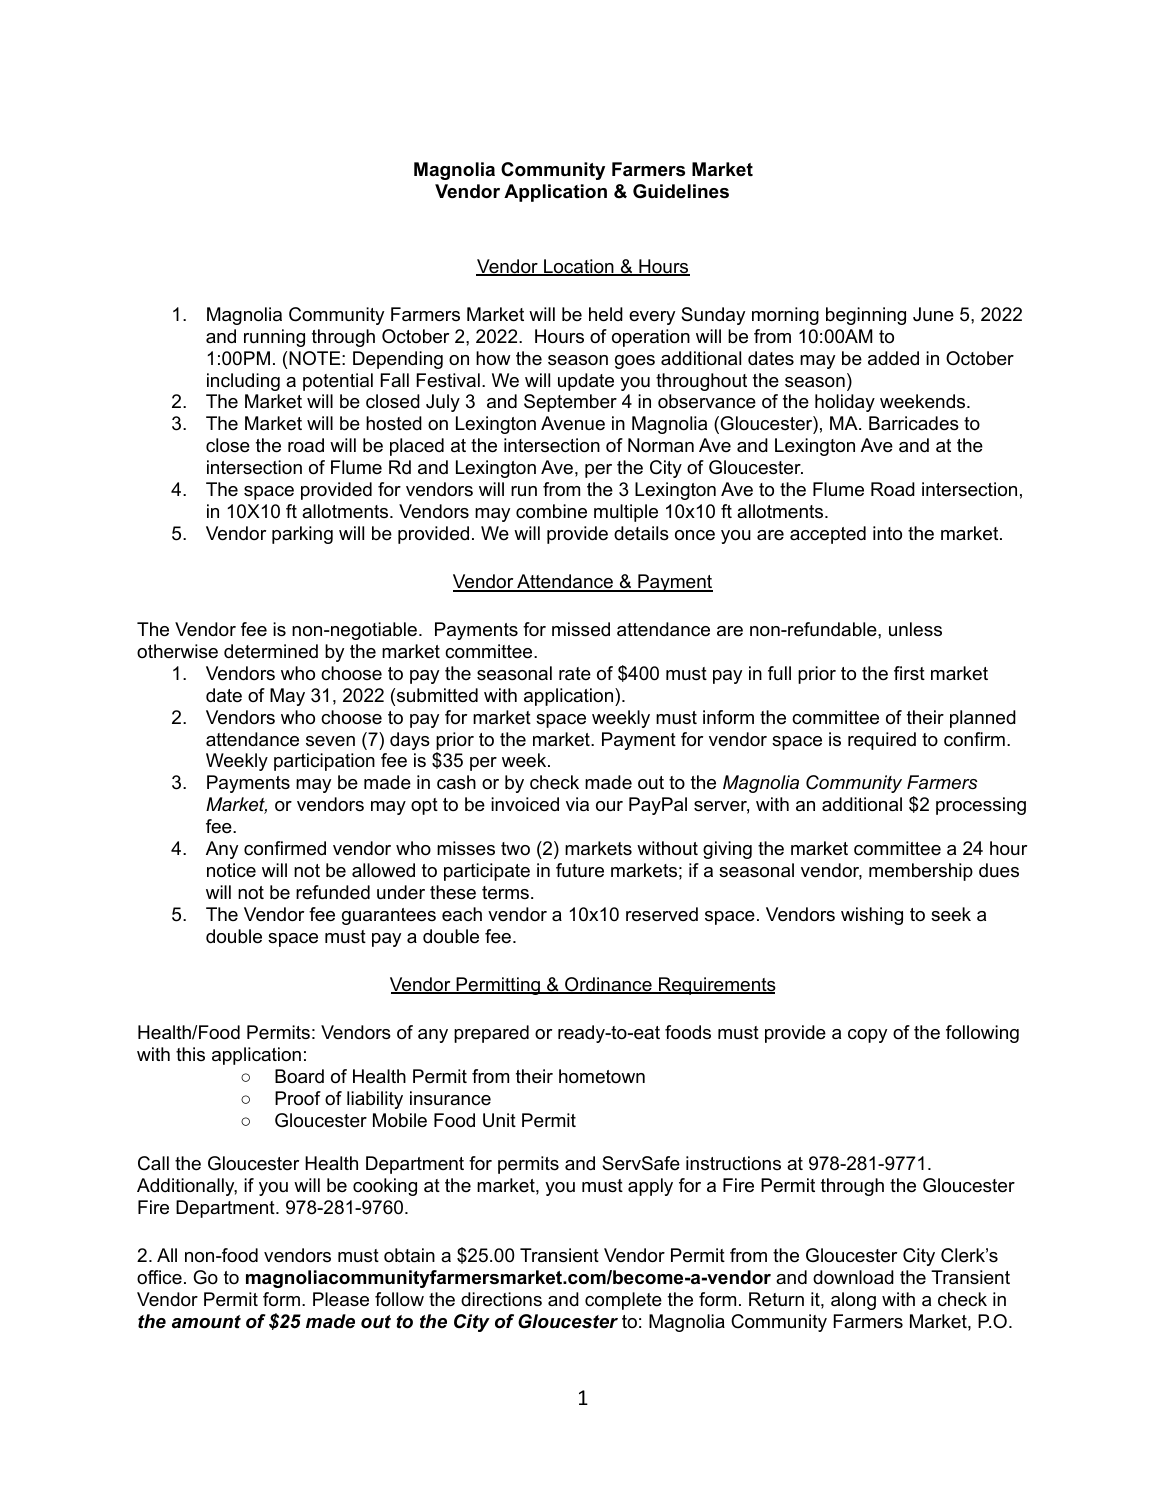 The image size is (1166, 1508). I want to click on Location, so click(579, 267).
